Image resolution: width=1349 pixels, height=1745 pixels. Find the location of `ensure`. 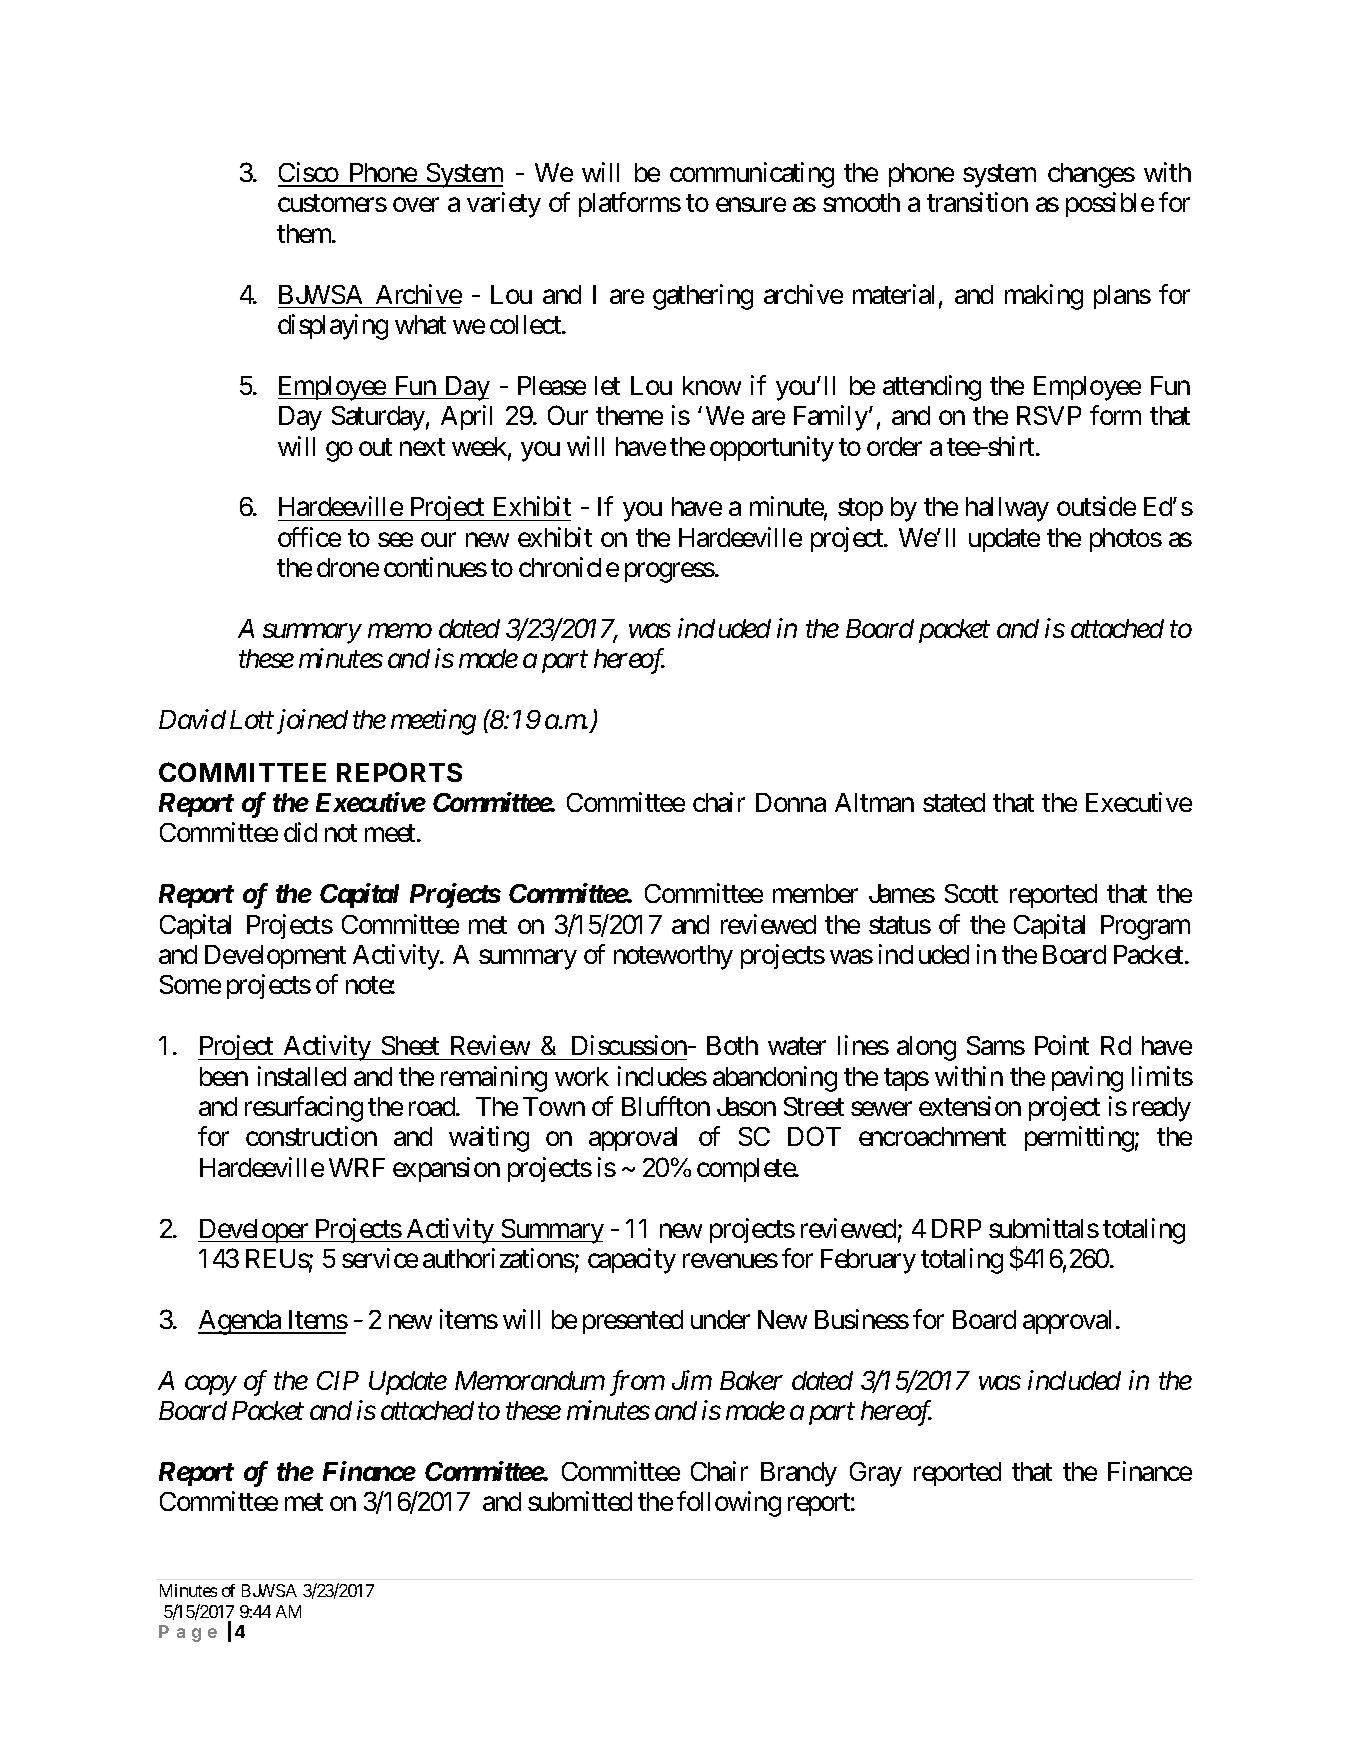

ensure is located at coordinates (751, 205).
